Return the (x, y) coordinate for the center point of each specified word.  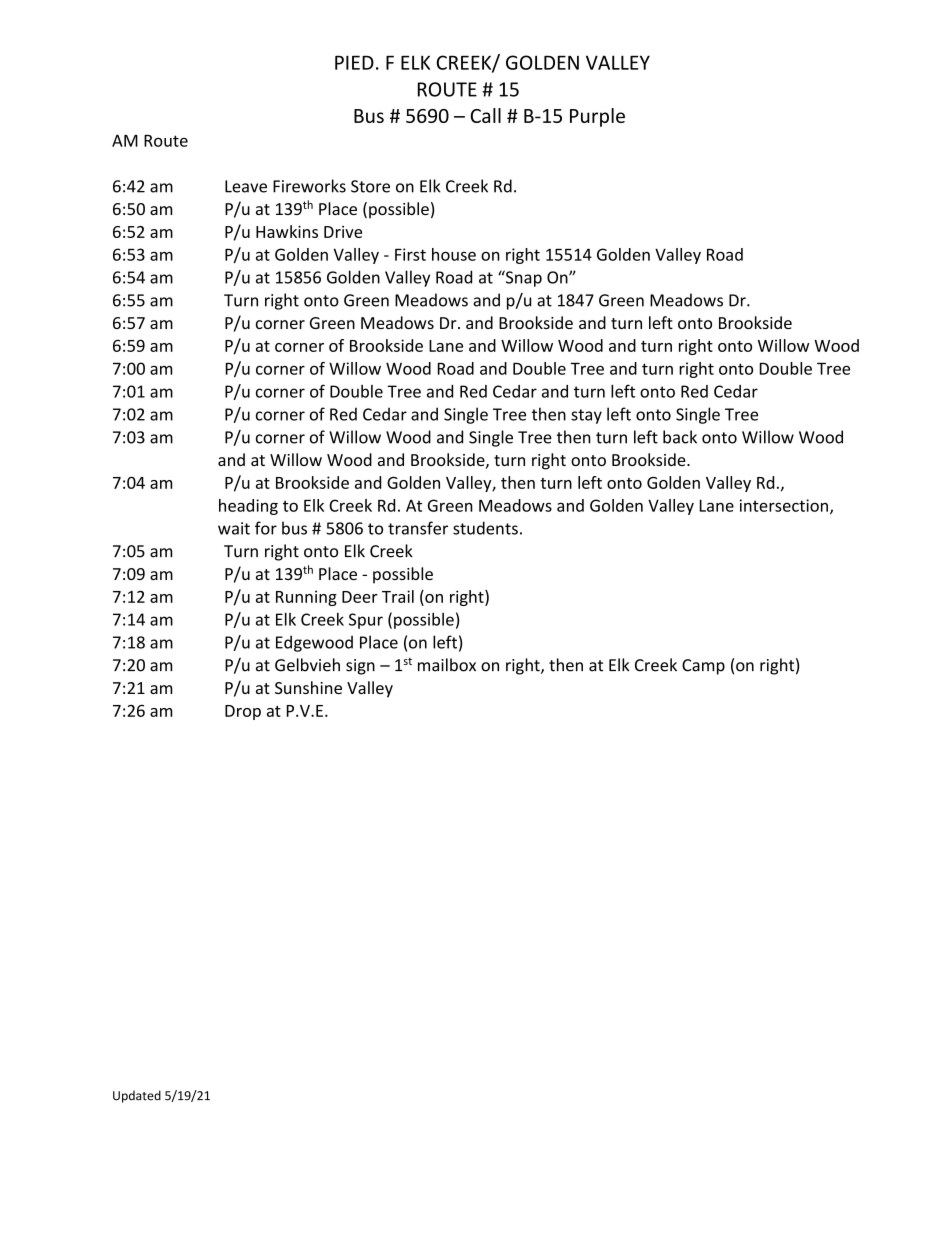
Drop (243, 712)
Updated (137, 1096)
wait (234, 528)
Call (485, 115)
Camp (703, 667)
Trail (398, 596)
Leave (246, 186)
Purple (597, 117)
